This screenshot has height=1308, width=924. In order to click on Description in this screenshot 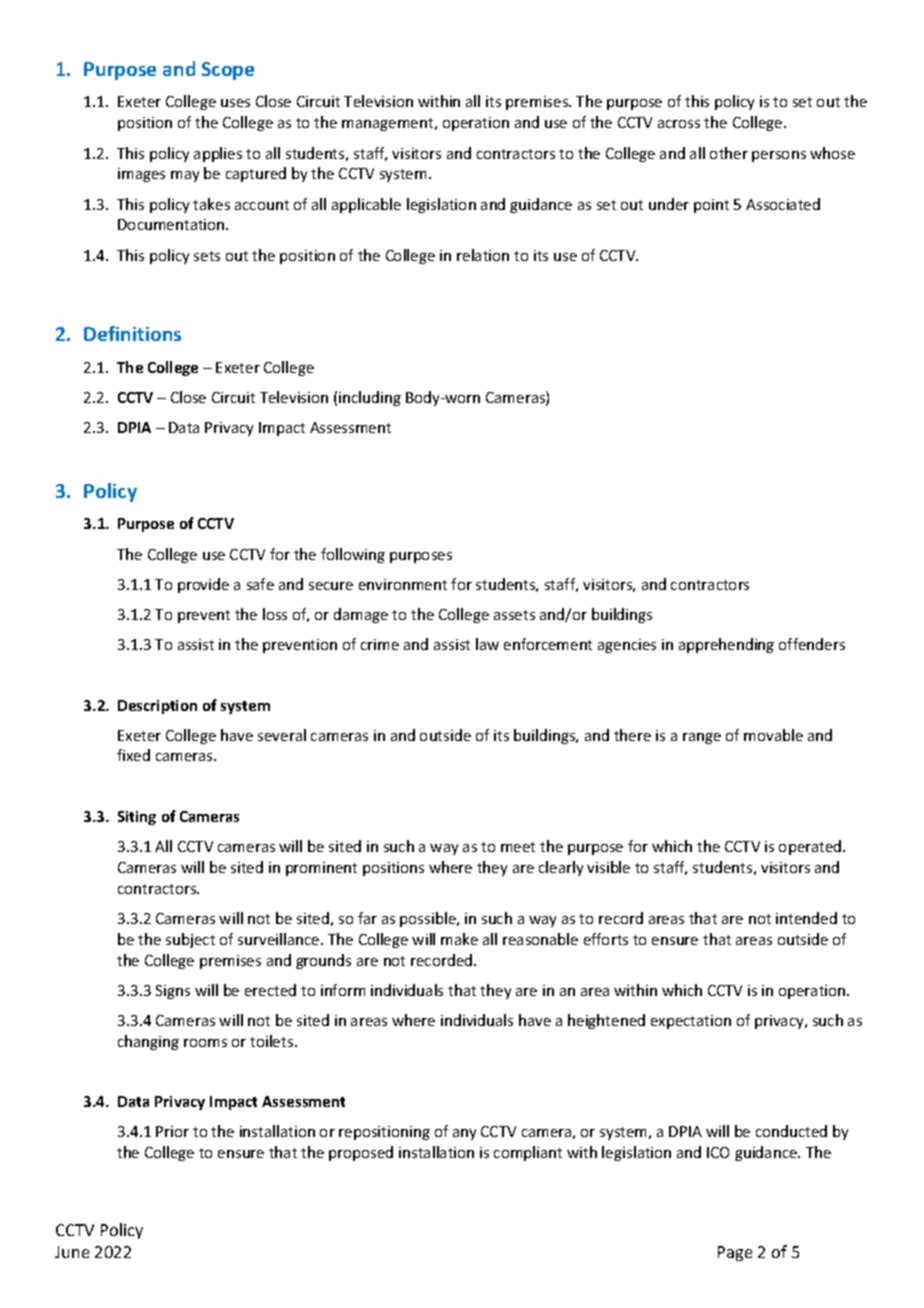, I will do `click(157, 707)`.
